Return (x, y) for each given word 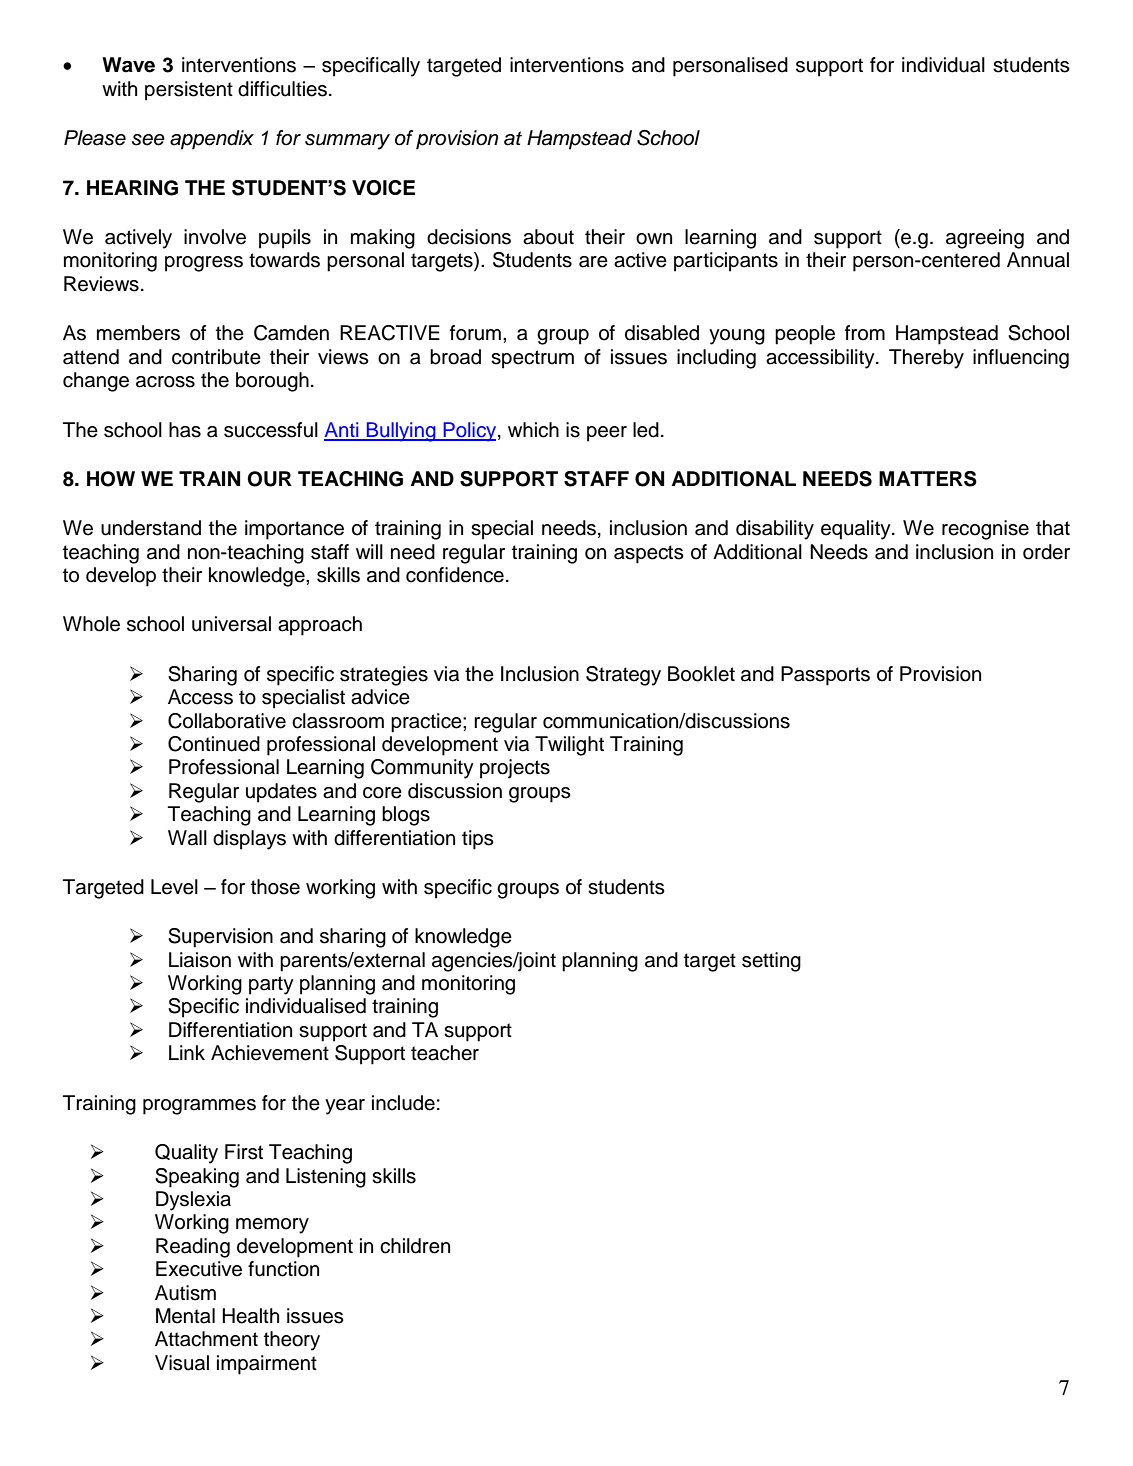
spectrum (532, 359)
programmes (199, 1107)
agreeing (985, 239)
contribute (216, 357)
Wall (187, 838)
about (548, 237)
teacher (445, 1053)
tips (478, 840)
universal (231, 624)
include (403, 1103)
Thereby (926, 359)
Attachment (206, 1339)
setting (771, 962)
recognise (985, 530)
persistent (189, 91)
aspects (649, 554)
